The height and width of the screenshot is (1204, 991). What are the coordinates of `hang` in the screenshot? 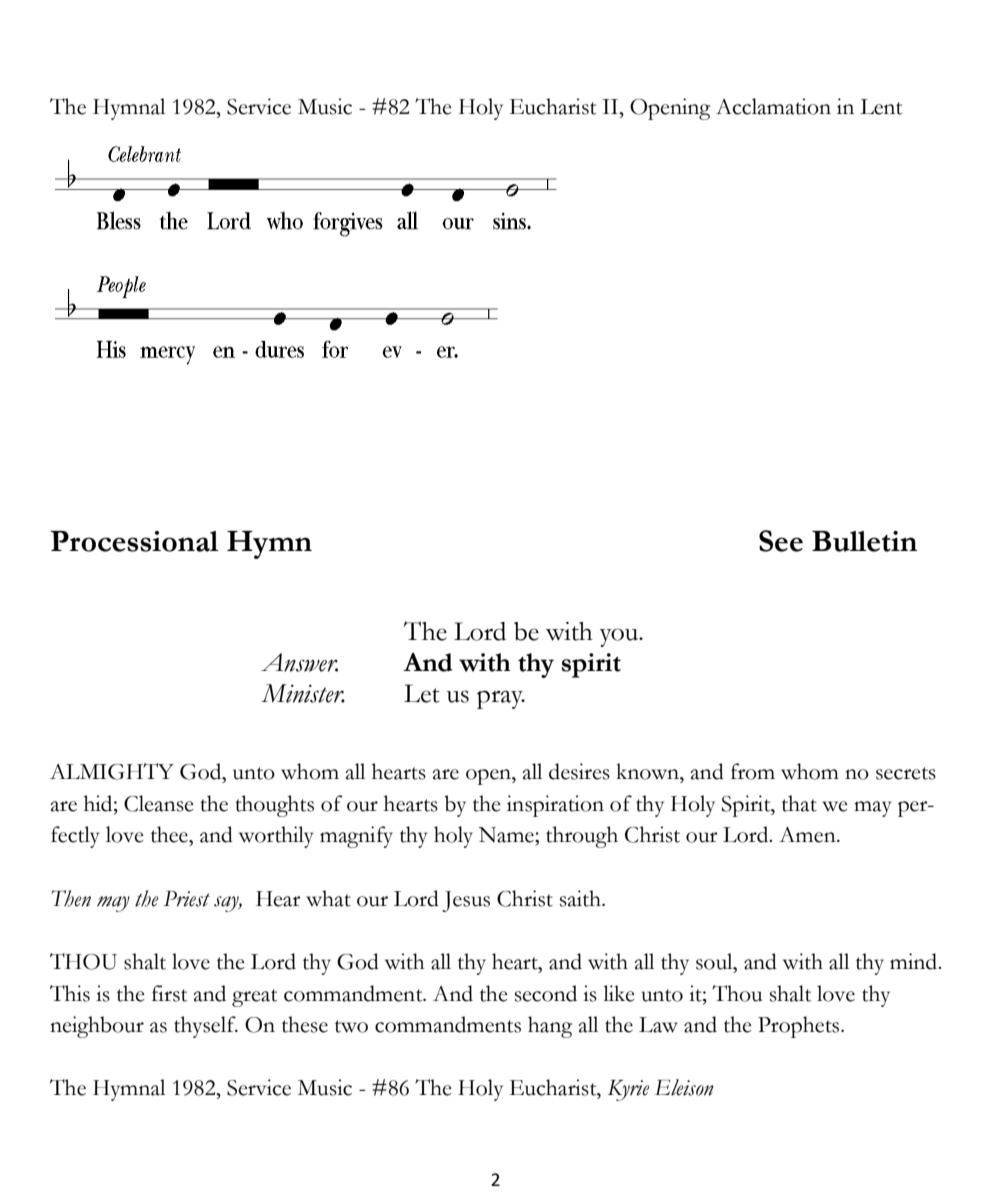 It's located at (550, 1027).
